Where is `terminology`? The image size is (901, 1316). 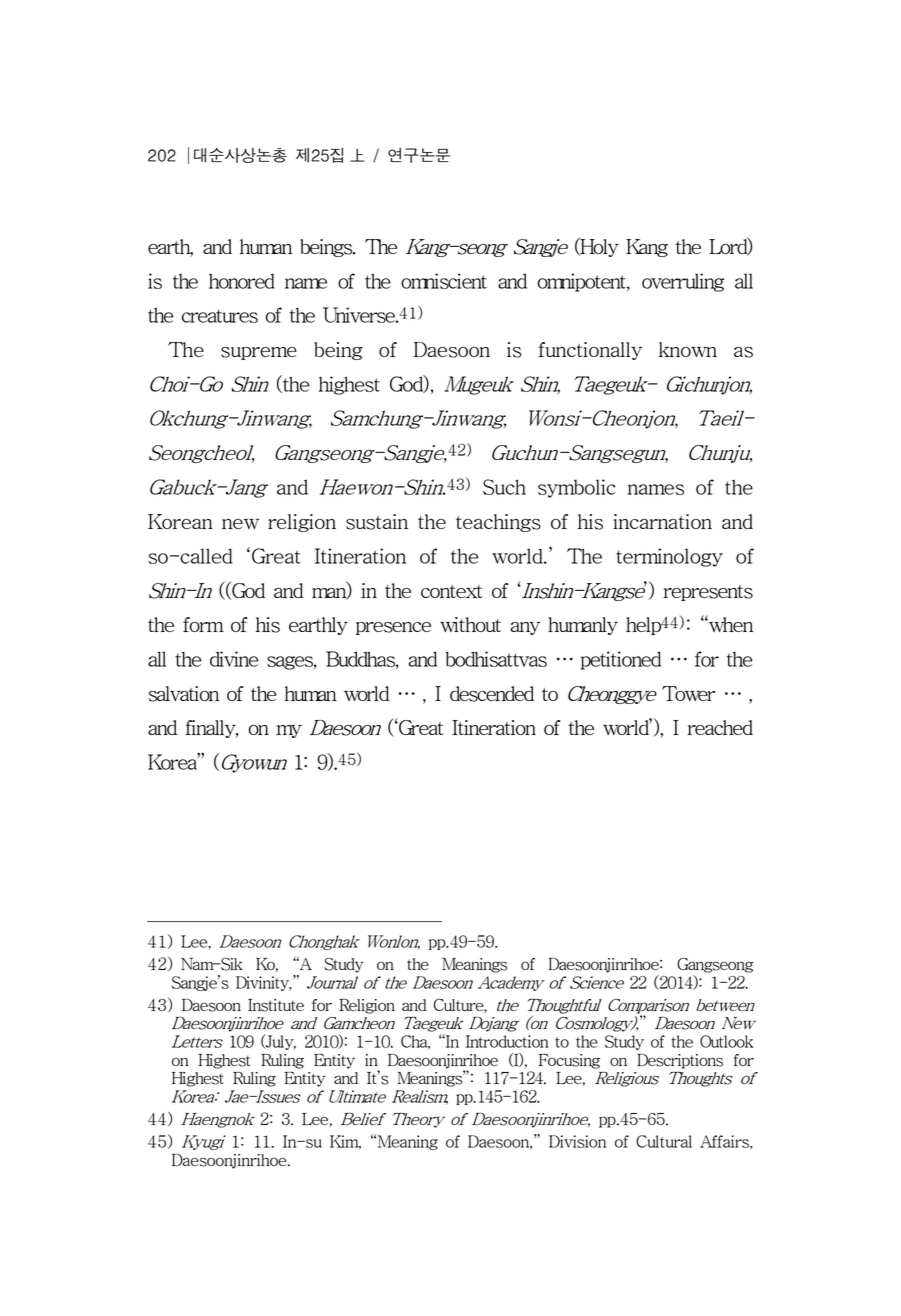
terminology is located at coordinates (669, 557).
